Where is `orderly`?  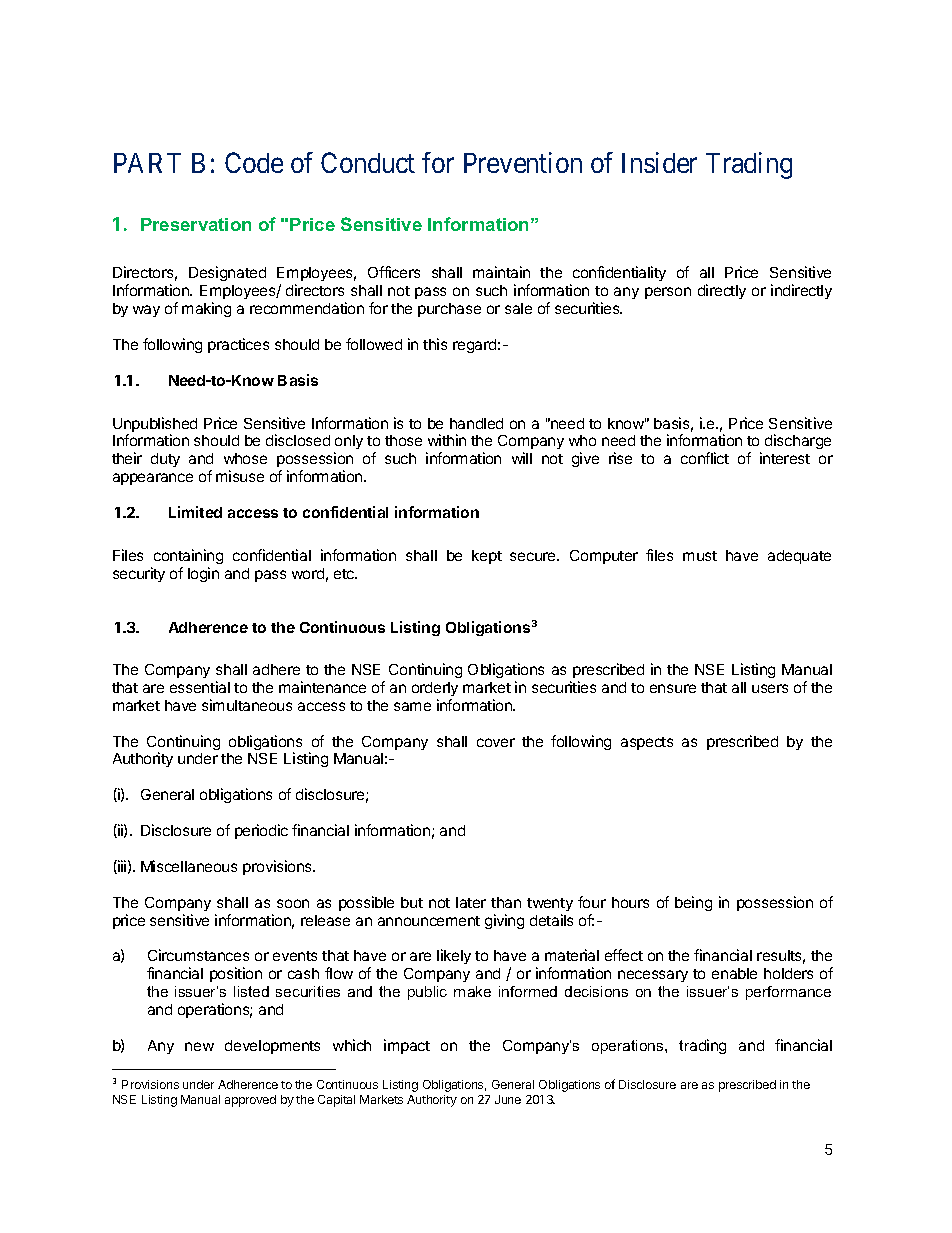 orderly is located at coordinates (435, 689).
